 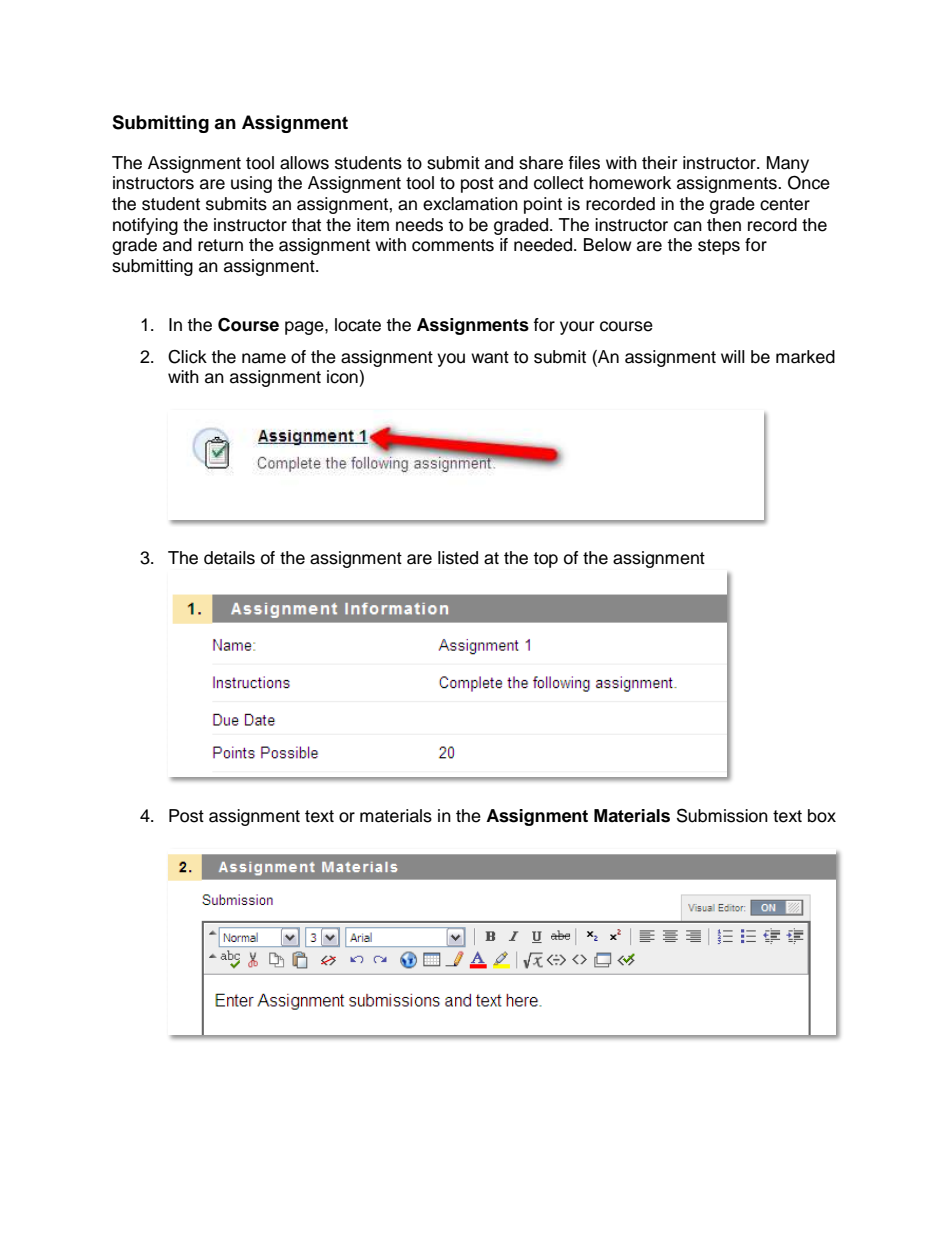 I want to click on Many, so click(x=788, y=164).
